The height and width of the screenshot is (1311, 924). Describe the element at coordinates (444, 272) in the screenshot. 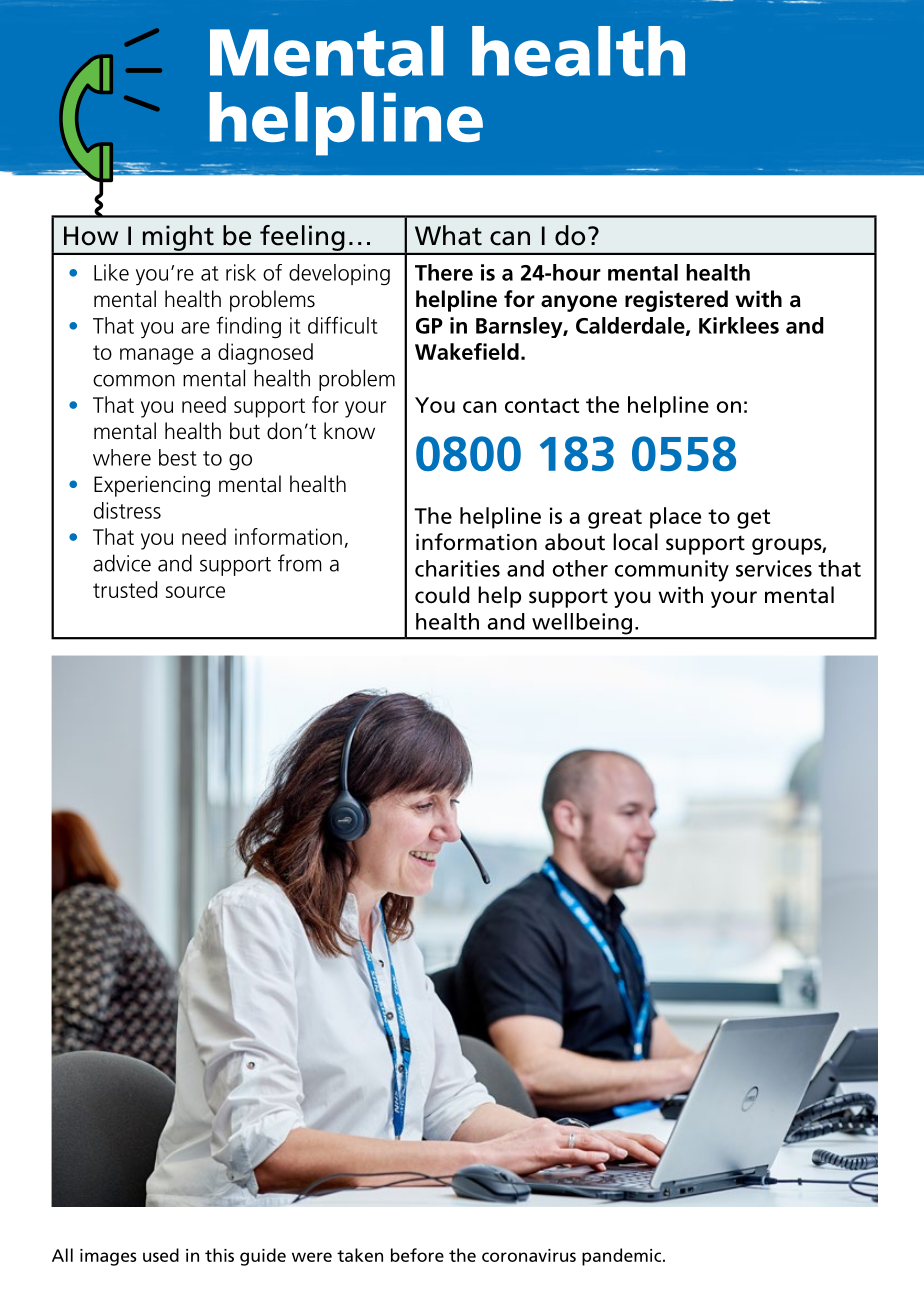

I see `There` at that location.
